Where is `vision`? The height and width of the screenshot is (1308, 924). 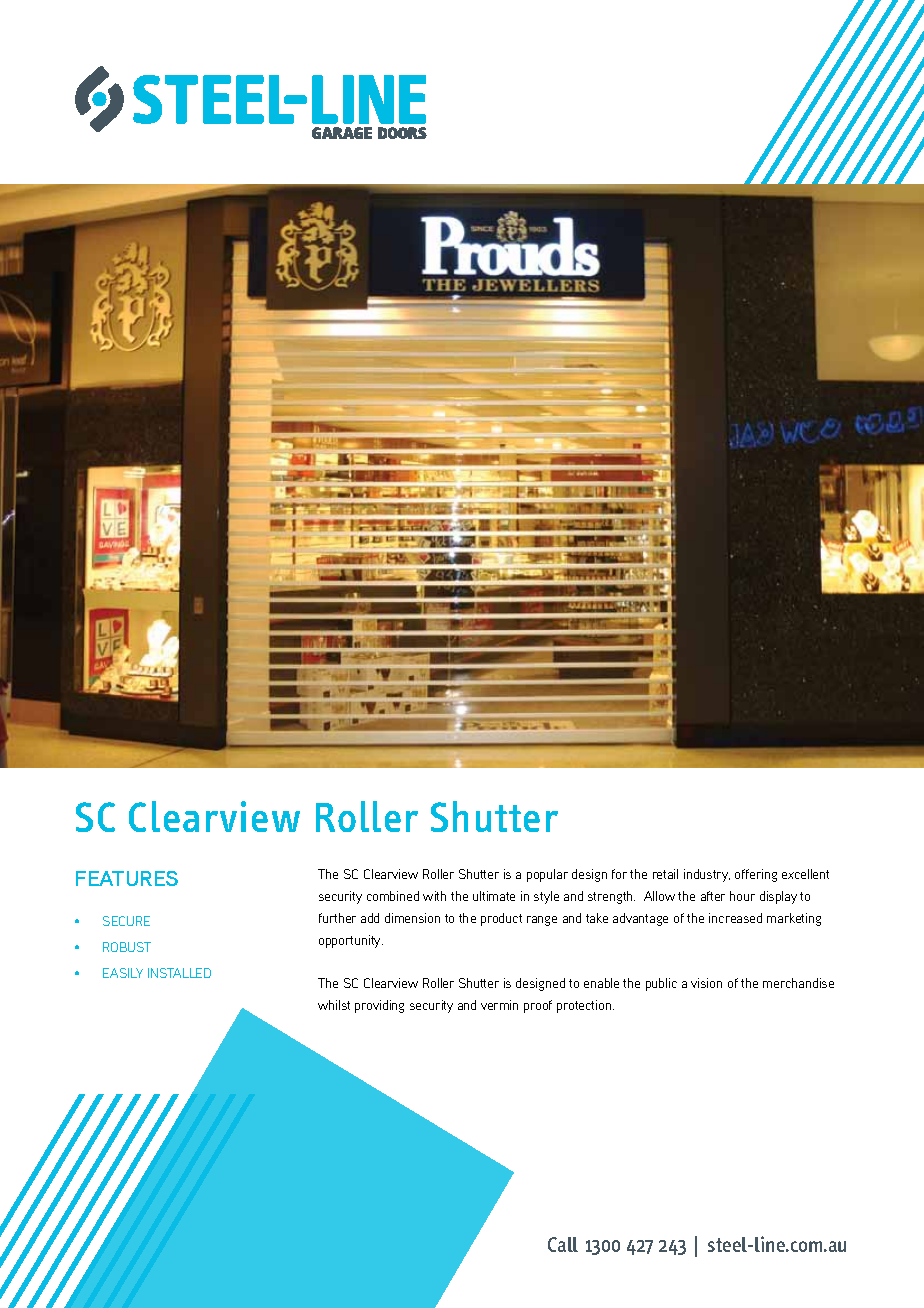 vision is located at coordinates (706, 983).
